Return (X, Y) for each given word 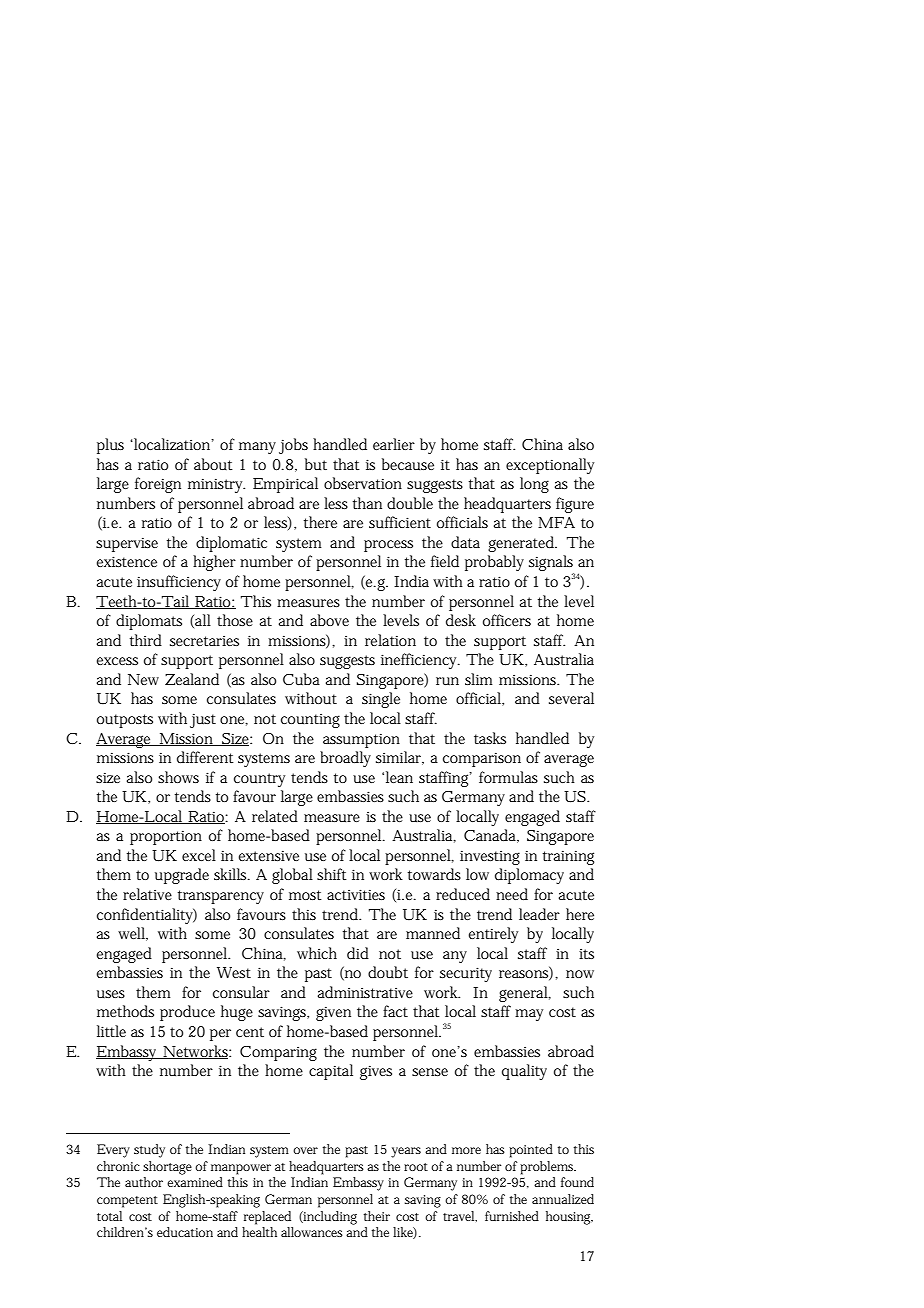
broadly (345, 759)
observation (363, 483)
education (185, 1232)
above (329, 620)
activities (356, 894)
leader (539, 914)
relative (147, 894)
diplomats (149, 622)
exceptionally (550, 466)
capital (331, 1072)
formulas (508, 777)
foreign (158, 485)
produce (187, 1013)
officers (507, 620)
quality (524, 1072)
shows (178, 777)
